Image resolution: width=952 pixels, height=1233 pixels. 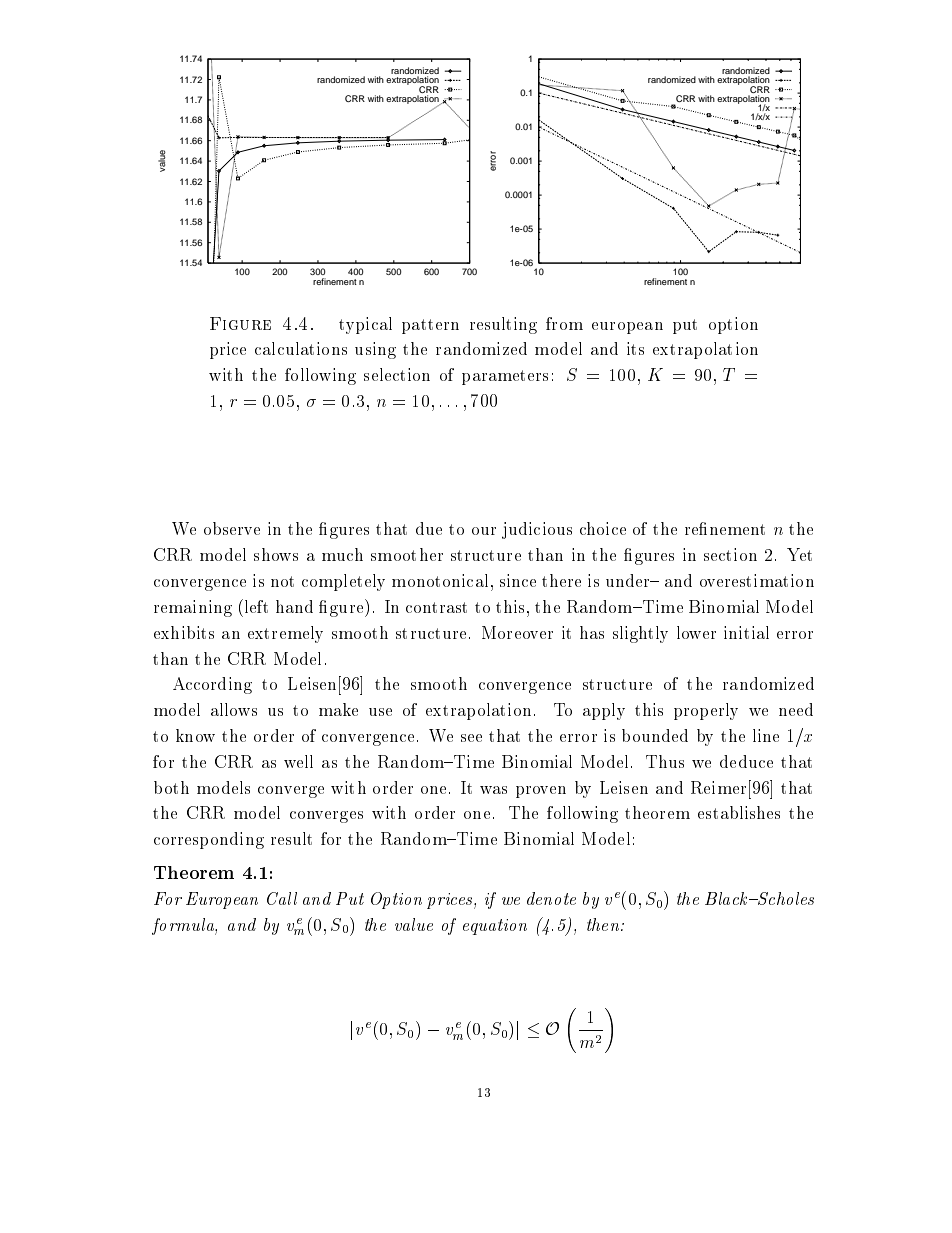 I want to click on initial, so click(x=746, y=632).
